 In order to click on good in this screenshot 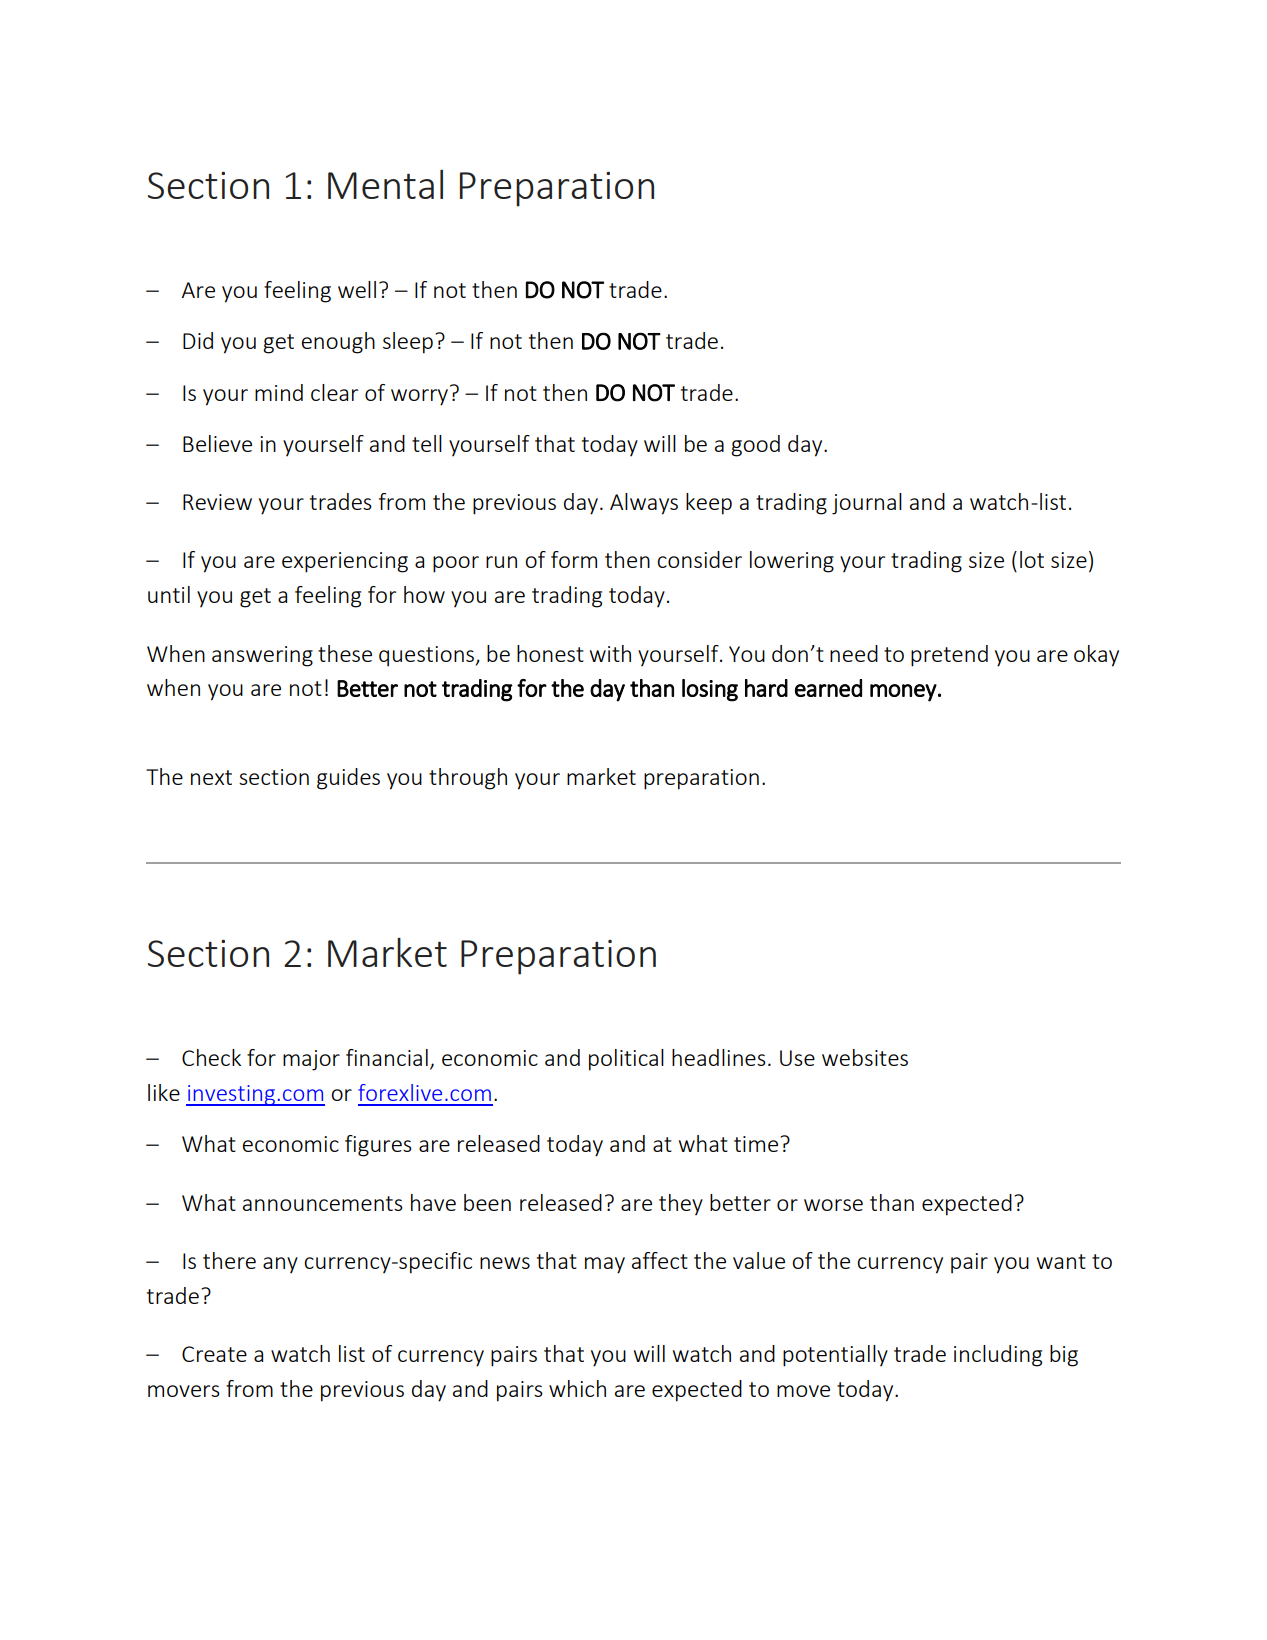, I will do `click(755, 446)`.
